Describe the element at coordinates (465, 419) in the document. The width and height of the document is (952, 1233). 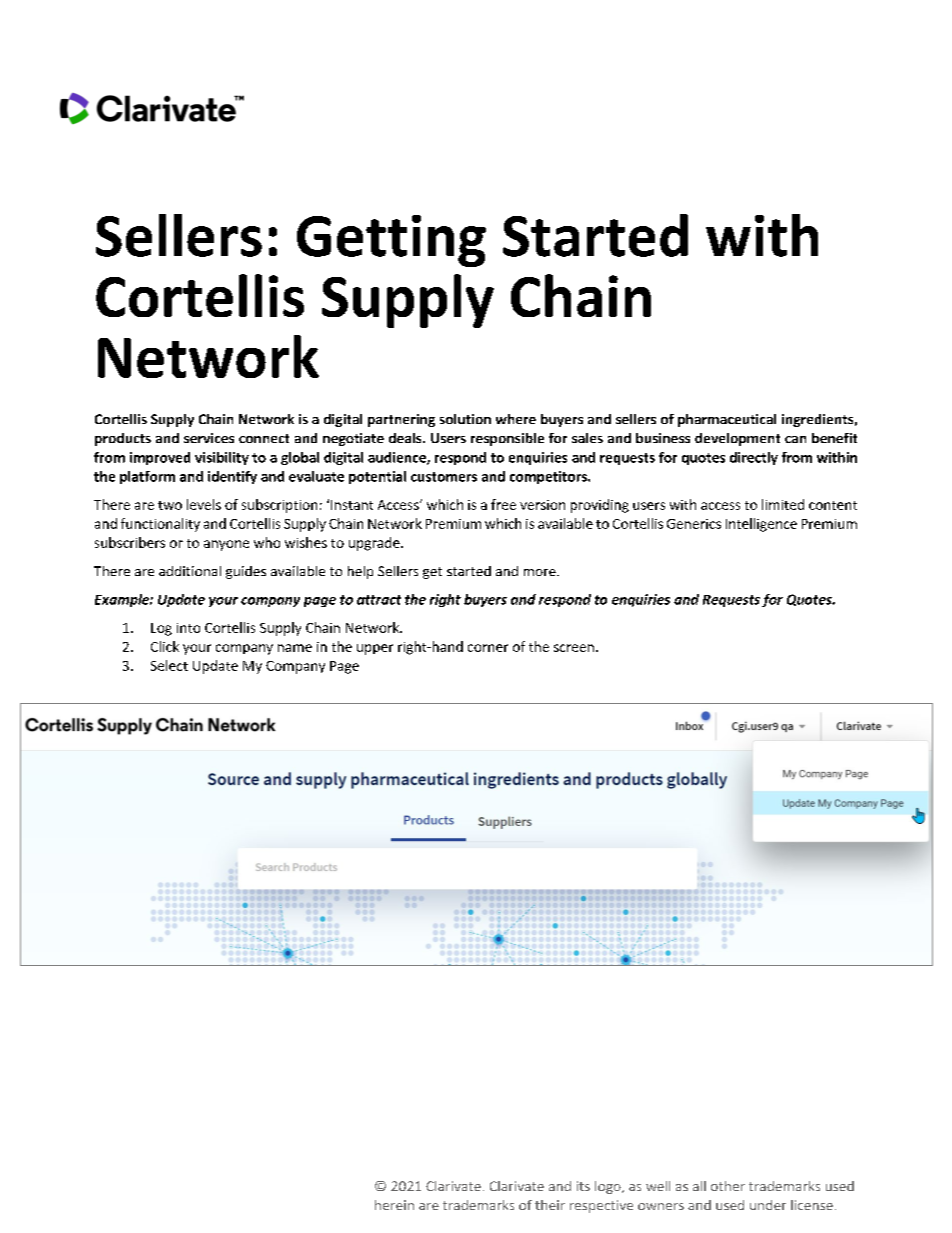
I see `solution` at that location.
